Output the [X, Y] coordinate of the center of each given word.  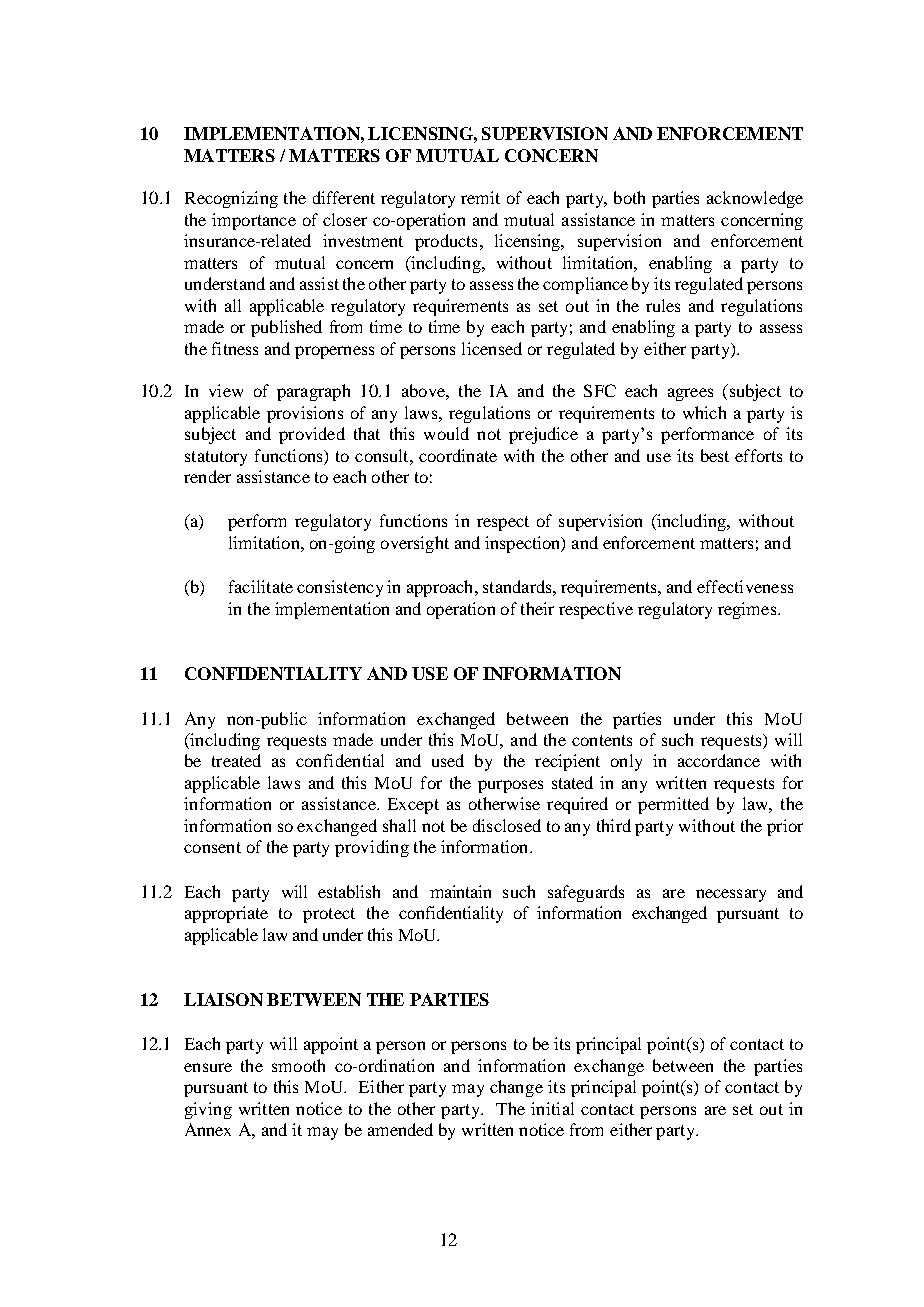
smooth [298, 1065]
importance [254, 221]
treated [236, 760]
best [715, 455]
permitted [673, 805]
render [207, 476]
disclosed [507, 825]
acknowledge [755, 199]
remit [480, 197]
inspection [524, 544]
